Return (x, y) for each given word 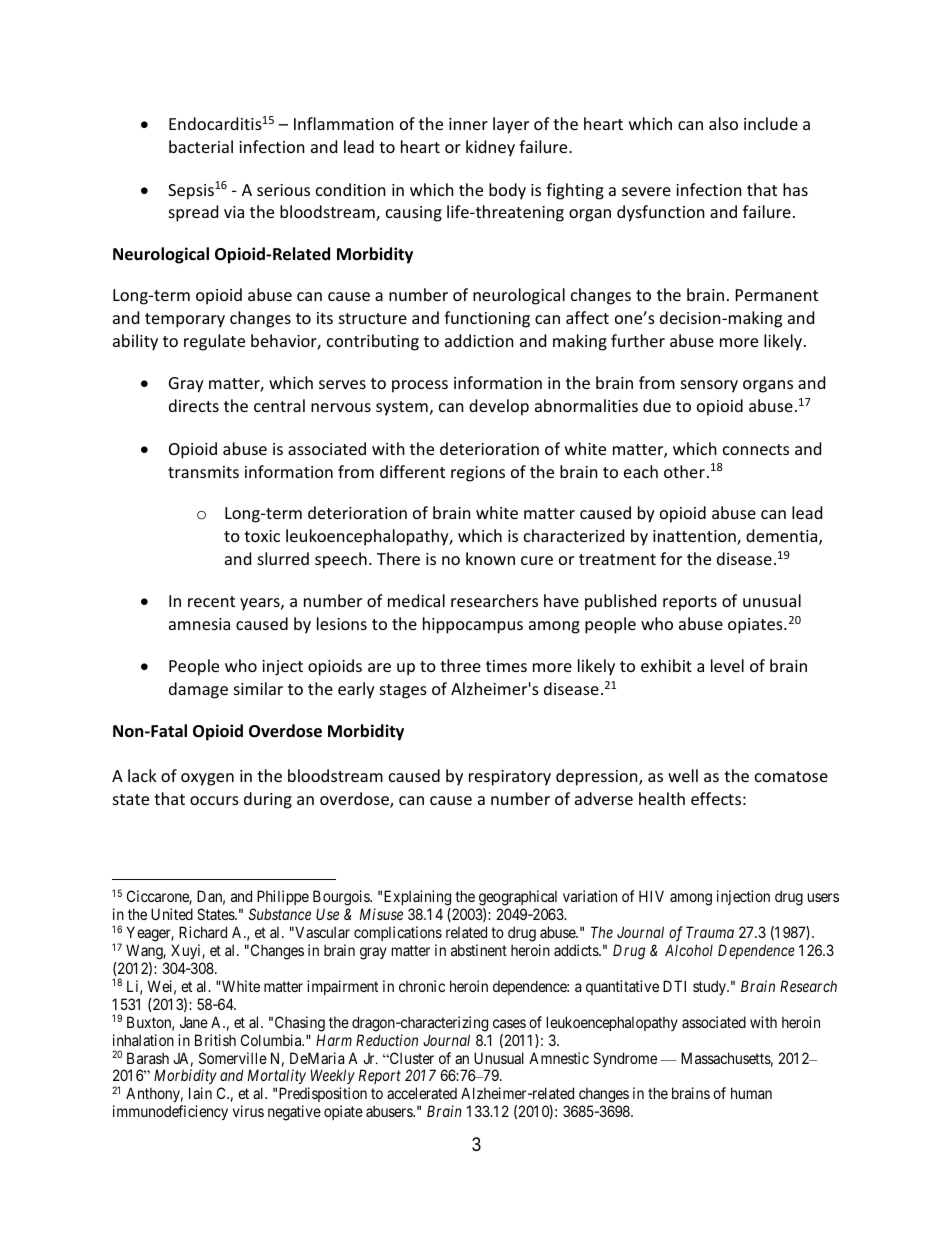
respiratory (510, 778)
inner (468, 124)
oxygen (207, 779)
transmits (203, 472)
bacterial (201, 146)
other (684, 471)
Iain (200, 1093)
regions (478, 474)
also (723, 123)
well (683, 775)
